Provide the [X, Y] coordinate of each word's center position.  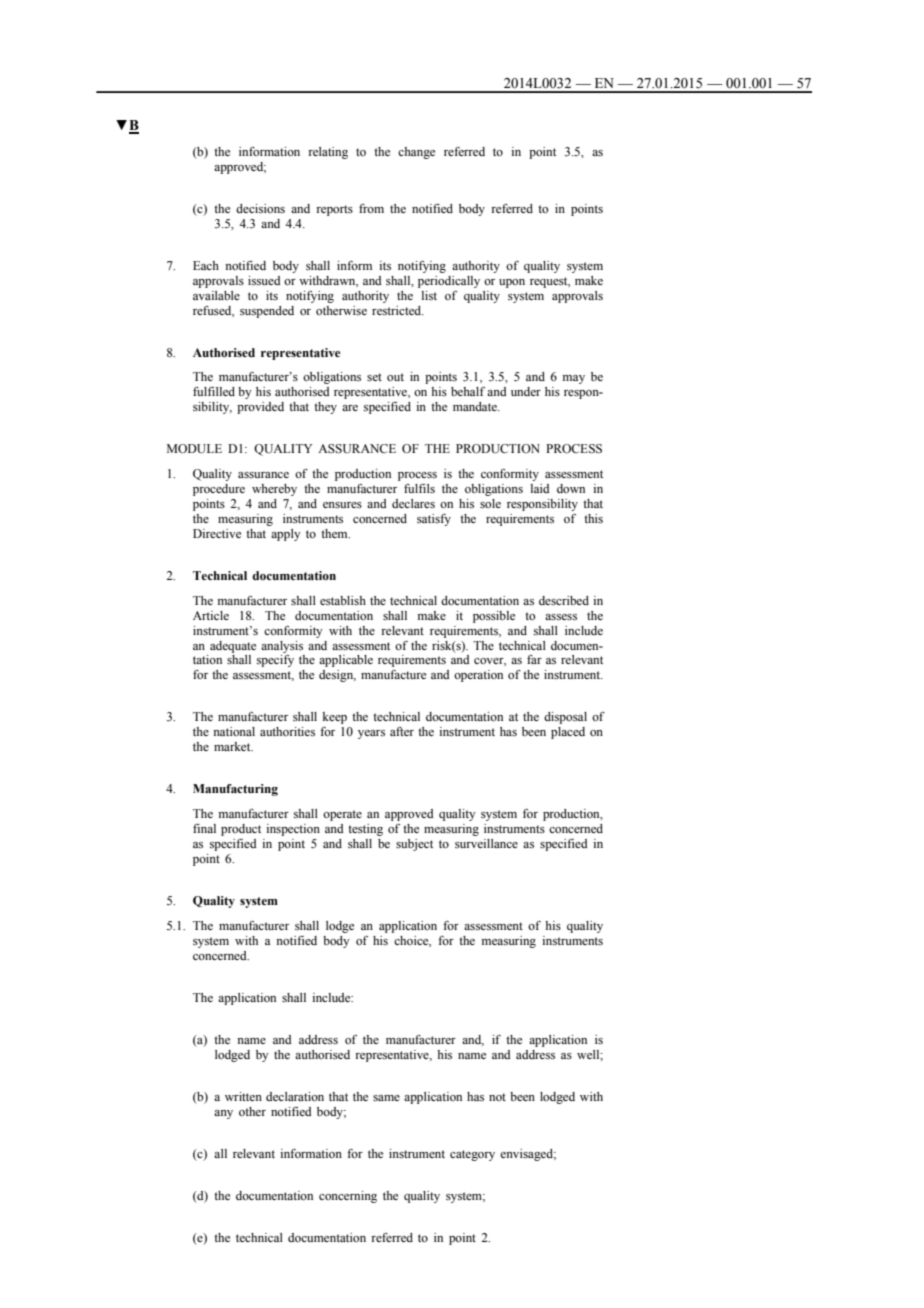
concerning [348, 1197]
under [526, 391]
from [371, 208]
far [534, 659]
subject [414, 845]
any [223, 1114]
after [402, 731]
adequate [233, 647]
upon [512, 283]
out [395, 377]
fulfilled [214, 391]
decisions [260, 208]
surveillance [486, 843]
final [204, 828]
